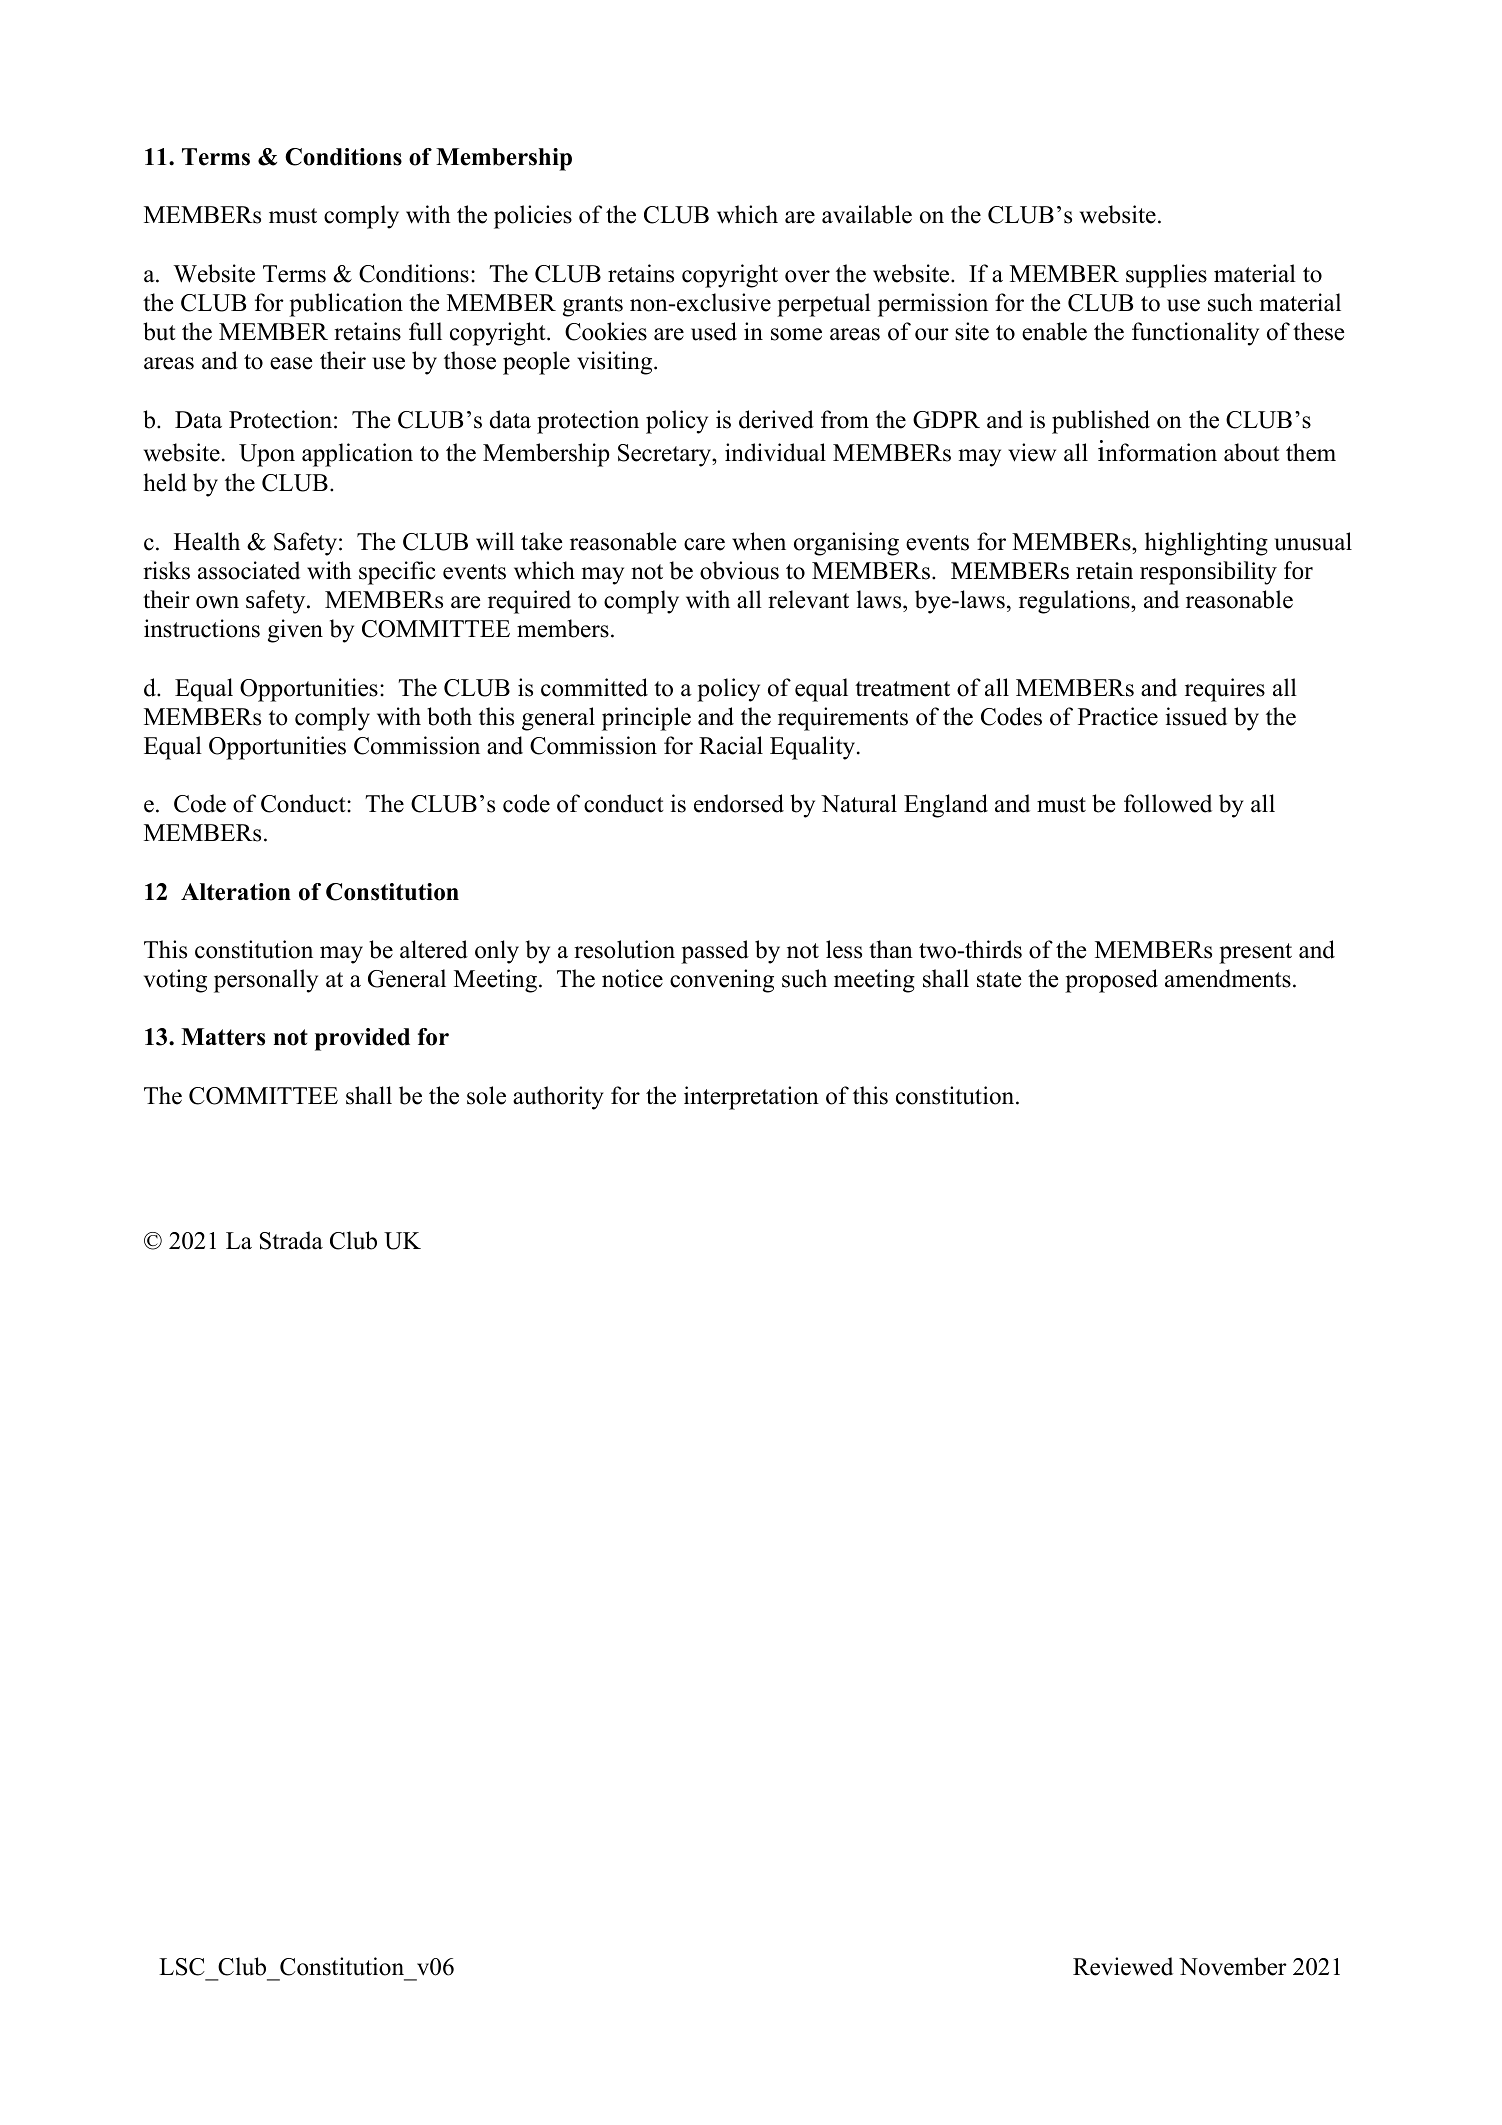 The width and height of the screenshot is (1502, 2125). Describe the element at coordinates (236, 892) in the screenshot. I see `Alteration` at that location.
